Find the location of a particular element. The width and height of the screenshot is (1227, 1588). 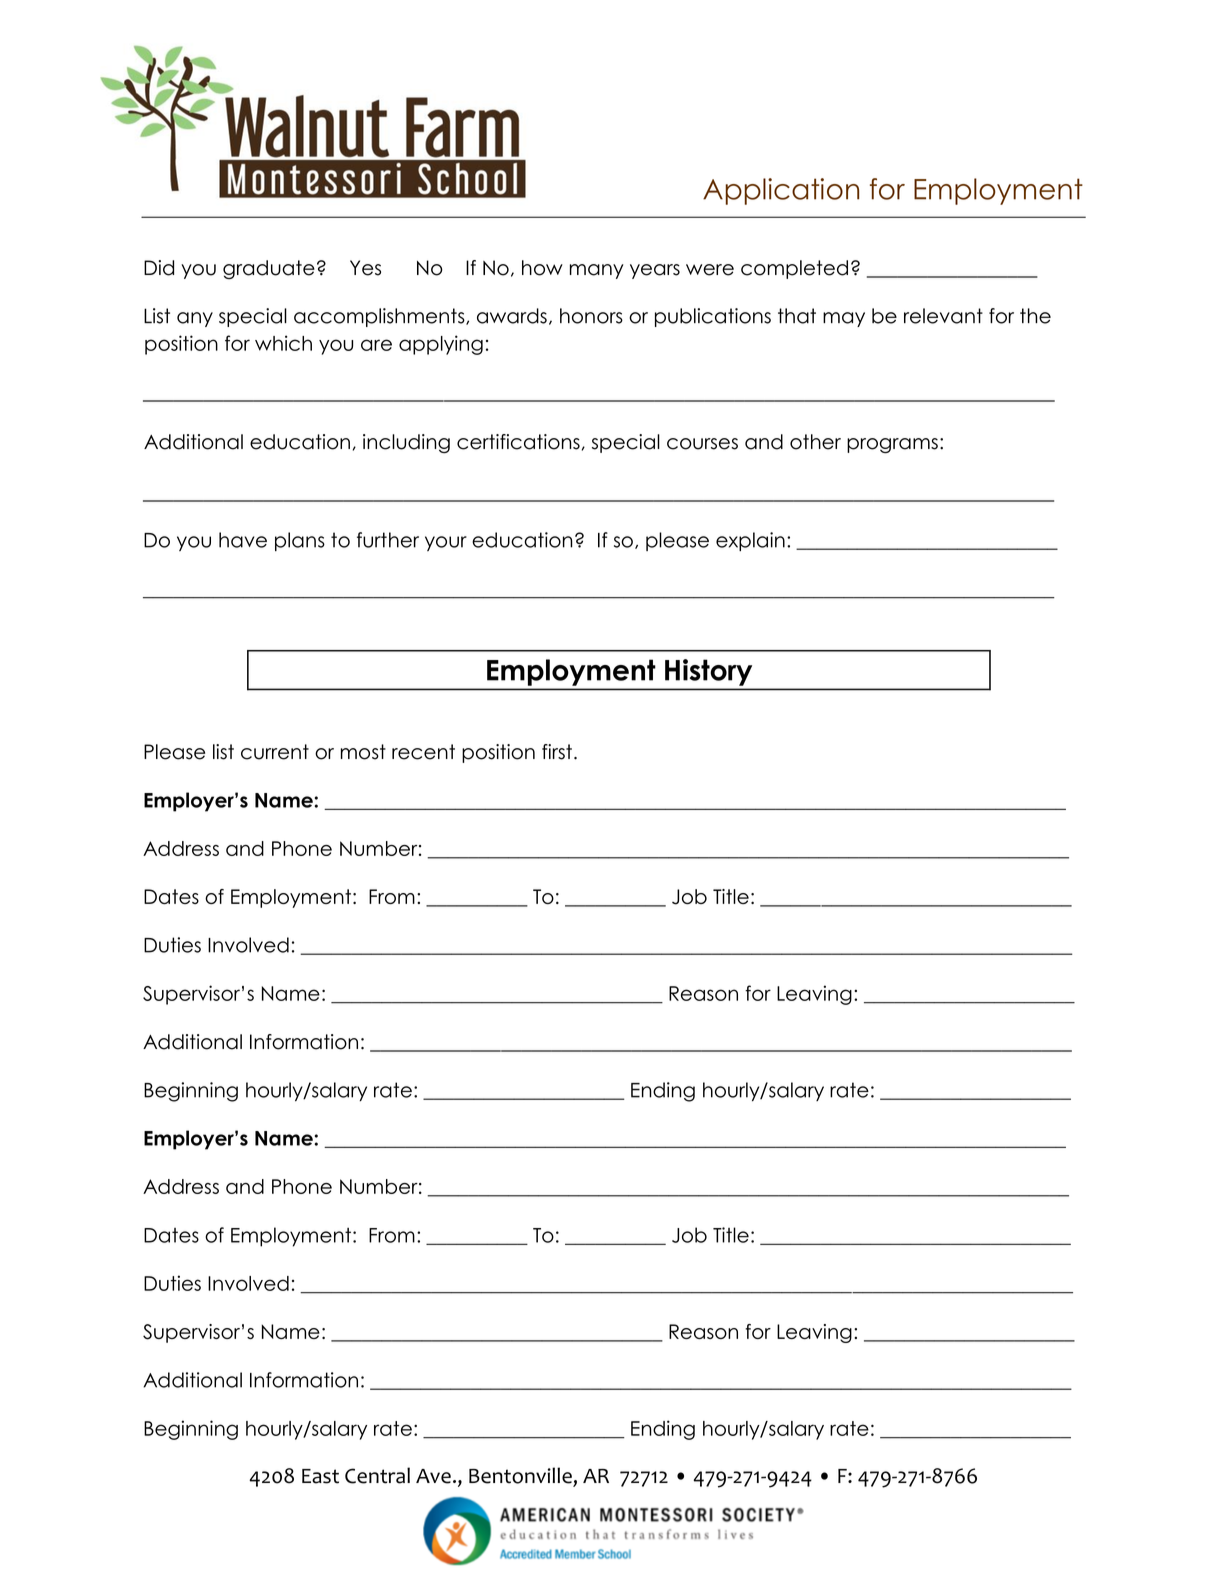

your is located at coordinates (446, 543).
